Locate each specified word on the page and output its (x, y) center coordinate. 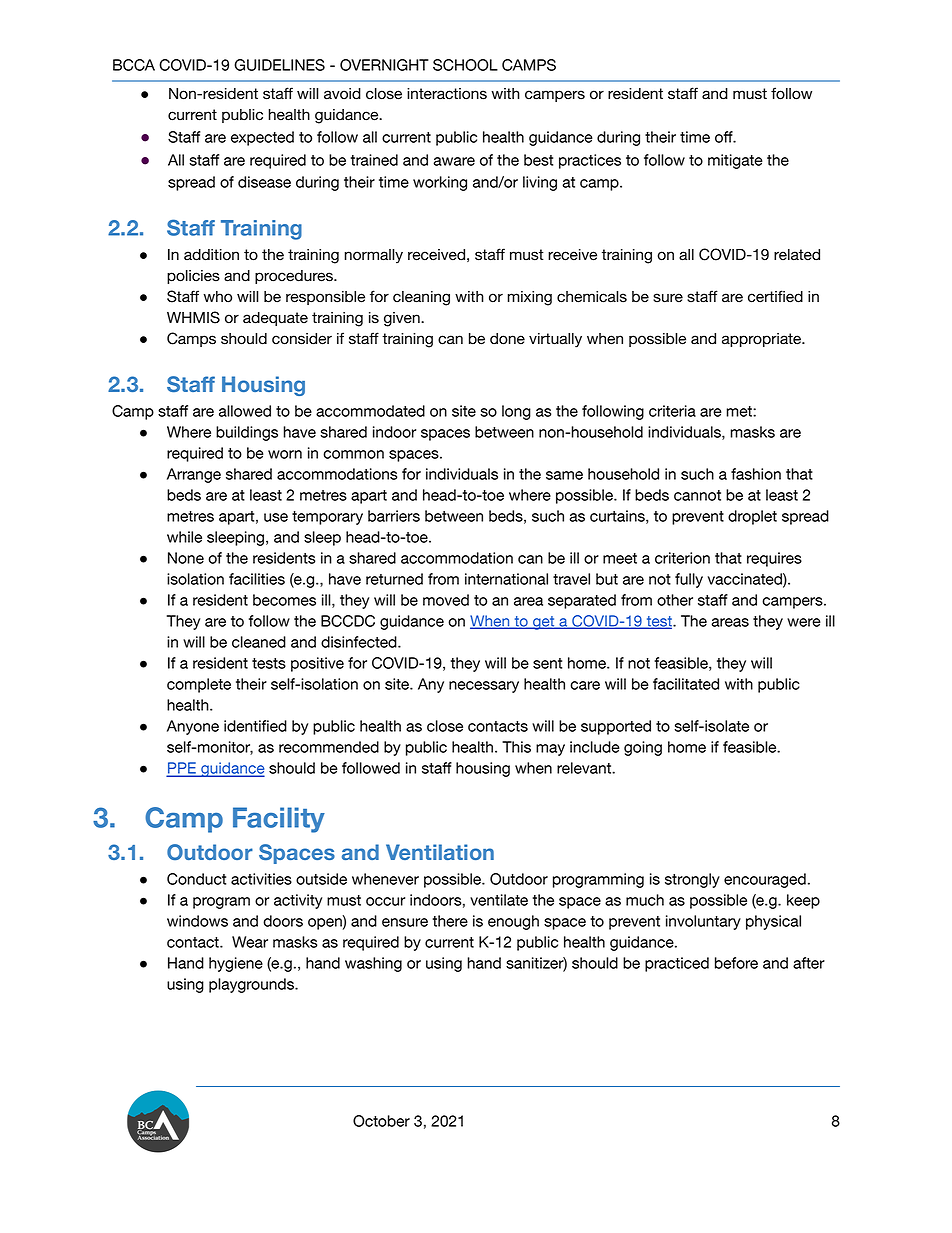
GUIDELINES (279, 65)
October (381, 1121)
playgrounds (252, 985)
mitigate (735, 161)
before (736, 963)
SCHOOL (465, 65)
